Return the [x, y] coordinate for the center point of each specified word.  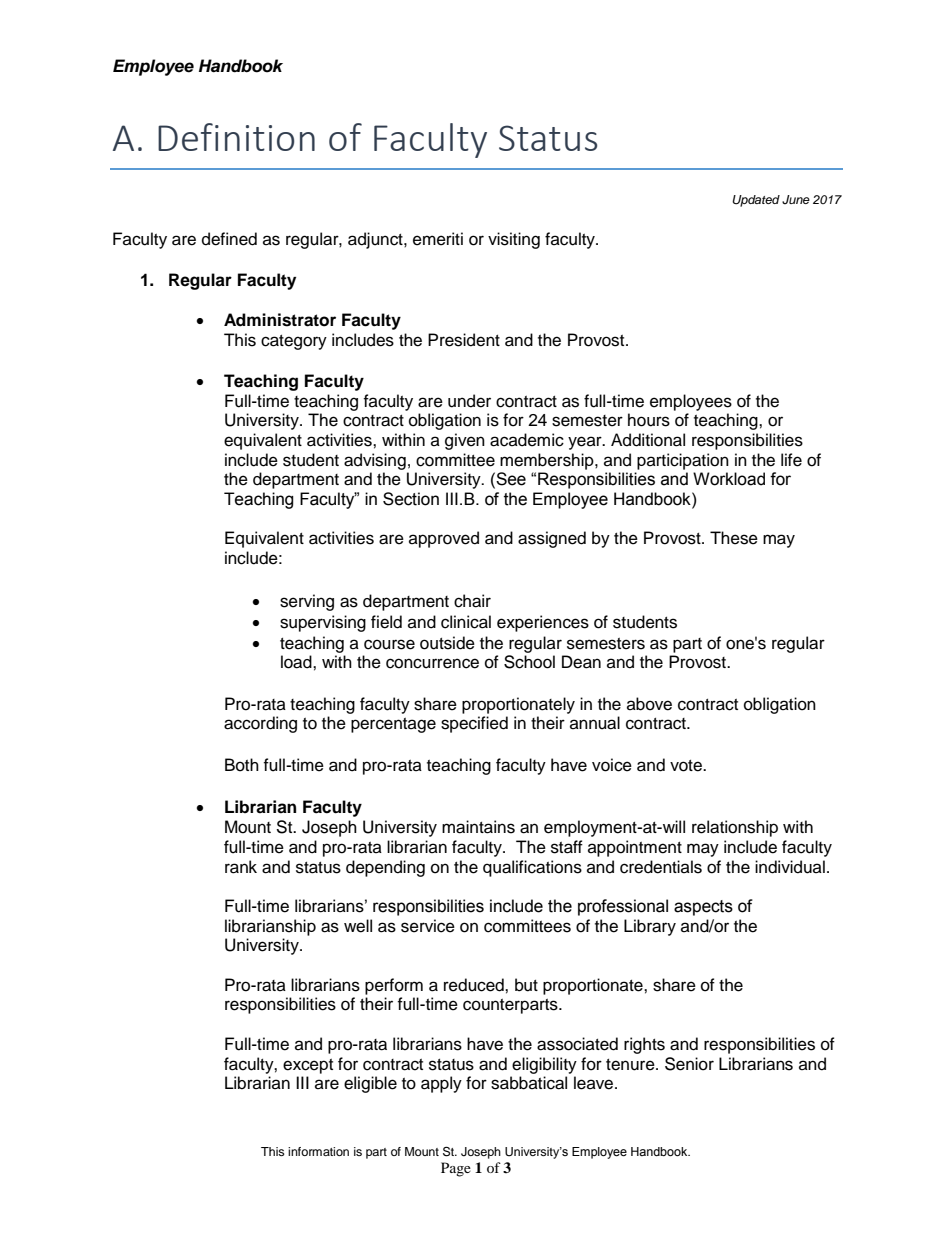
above [649, 704]
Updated [756, 201]
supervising [323, 623]
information [318, 1151]
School [529, 662]
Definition [236, 137]
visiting [514, 240]
